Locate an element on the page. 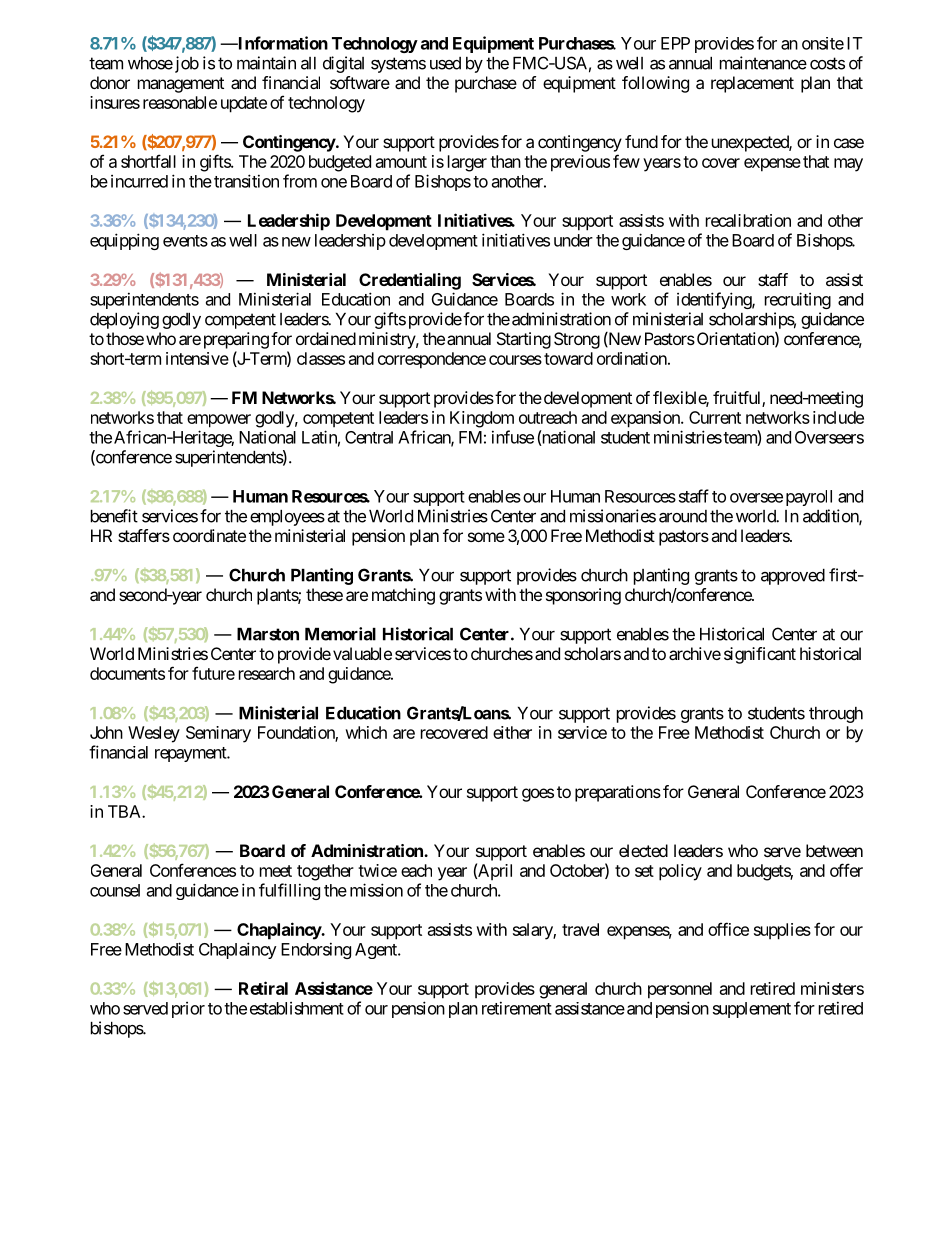 The width and height of the page is (952, 1233). prior is located at coordinates (188, 1010).
